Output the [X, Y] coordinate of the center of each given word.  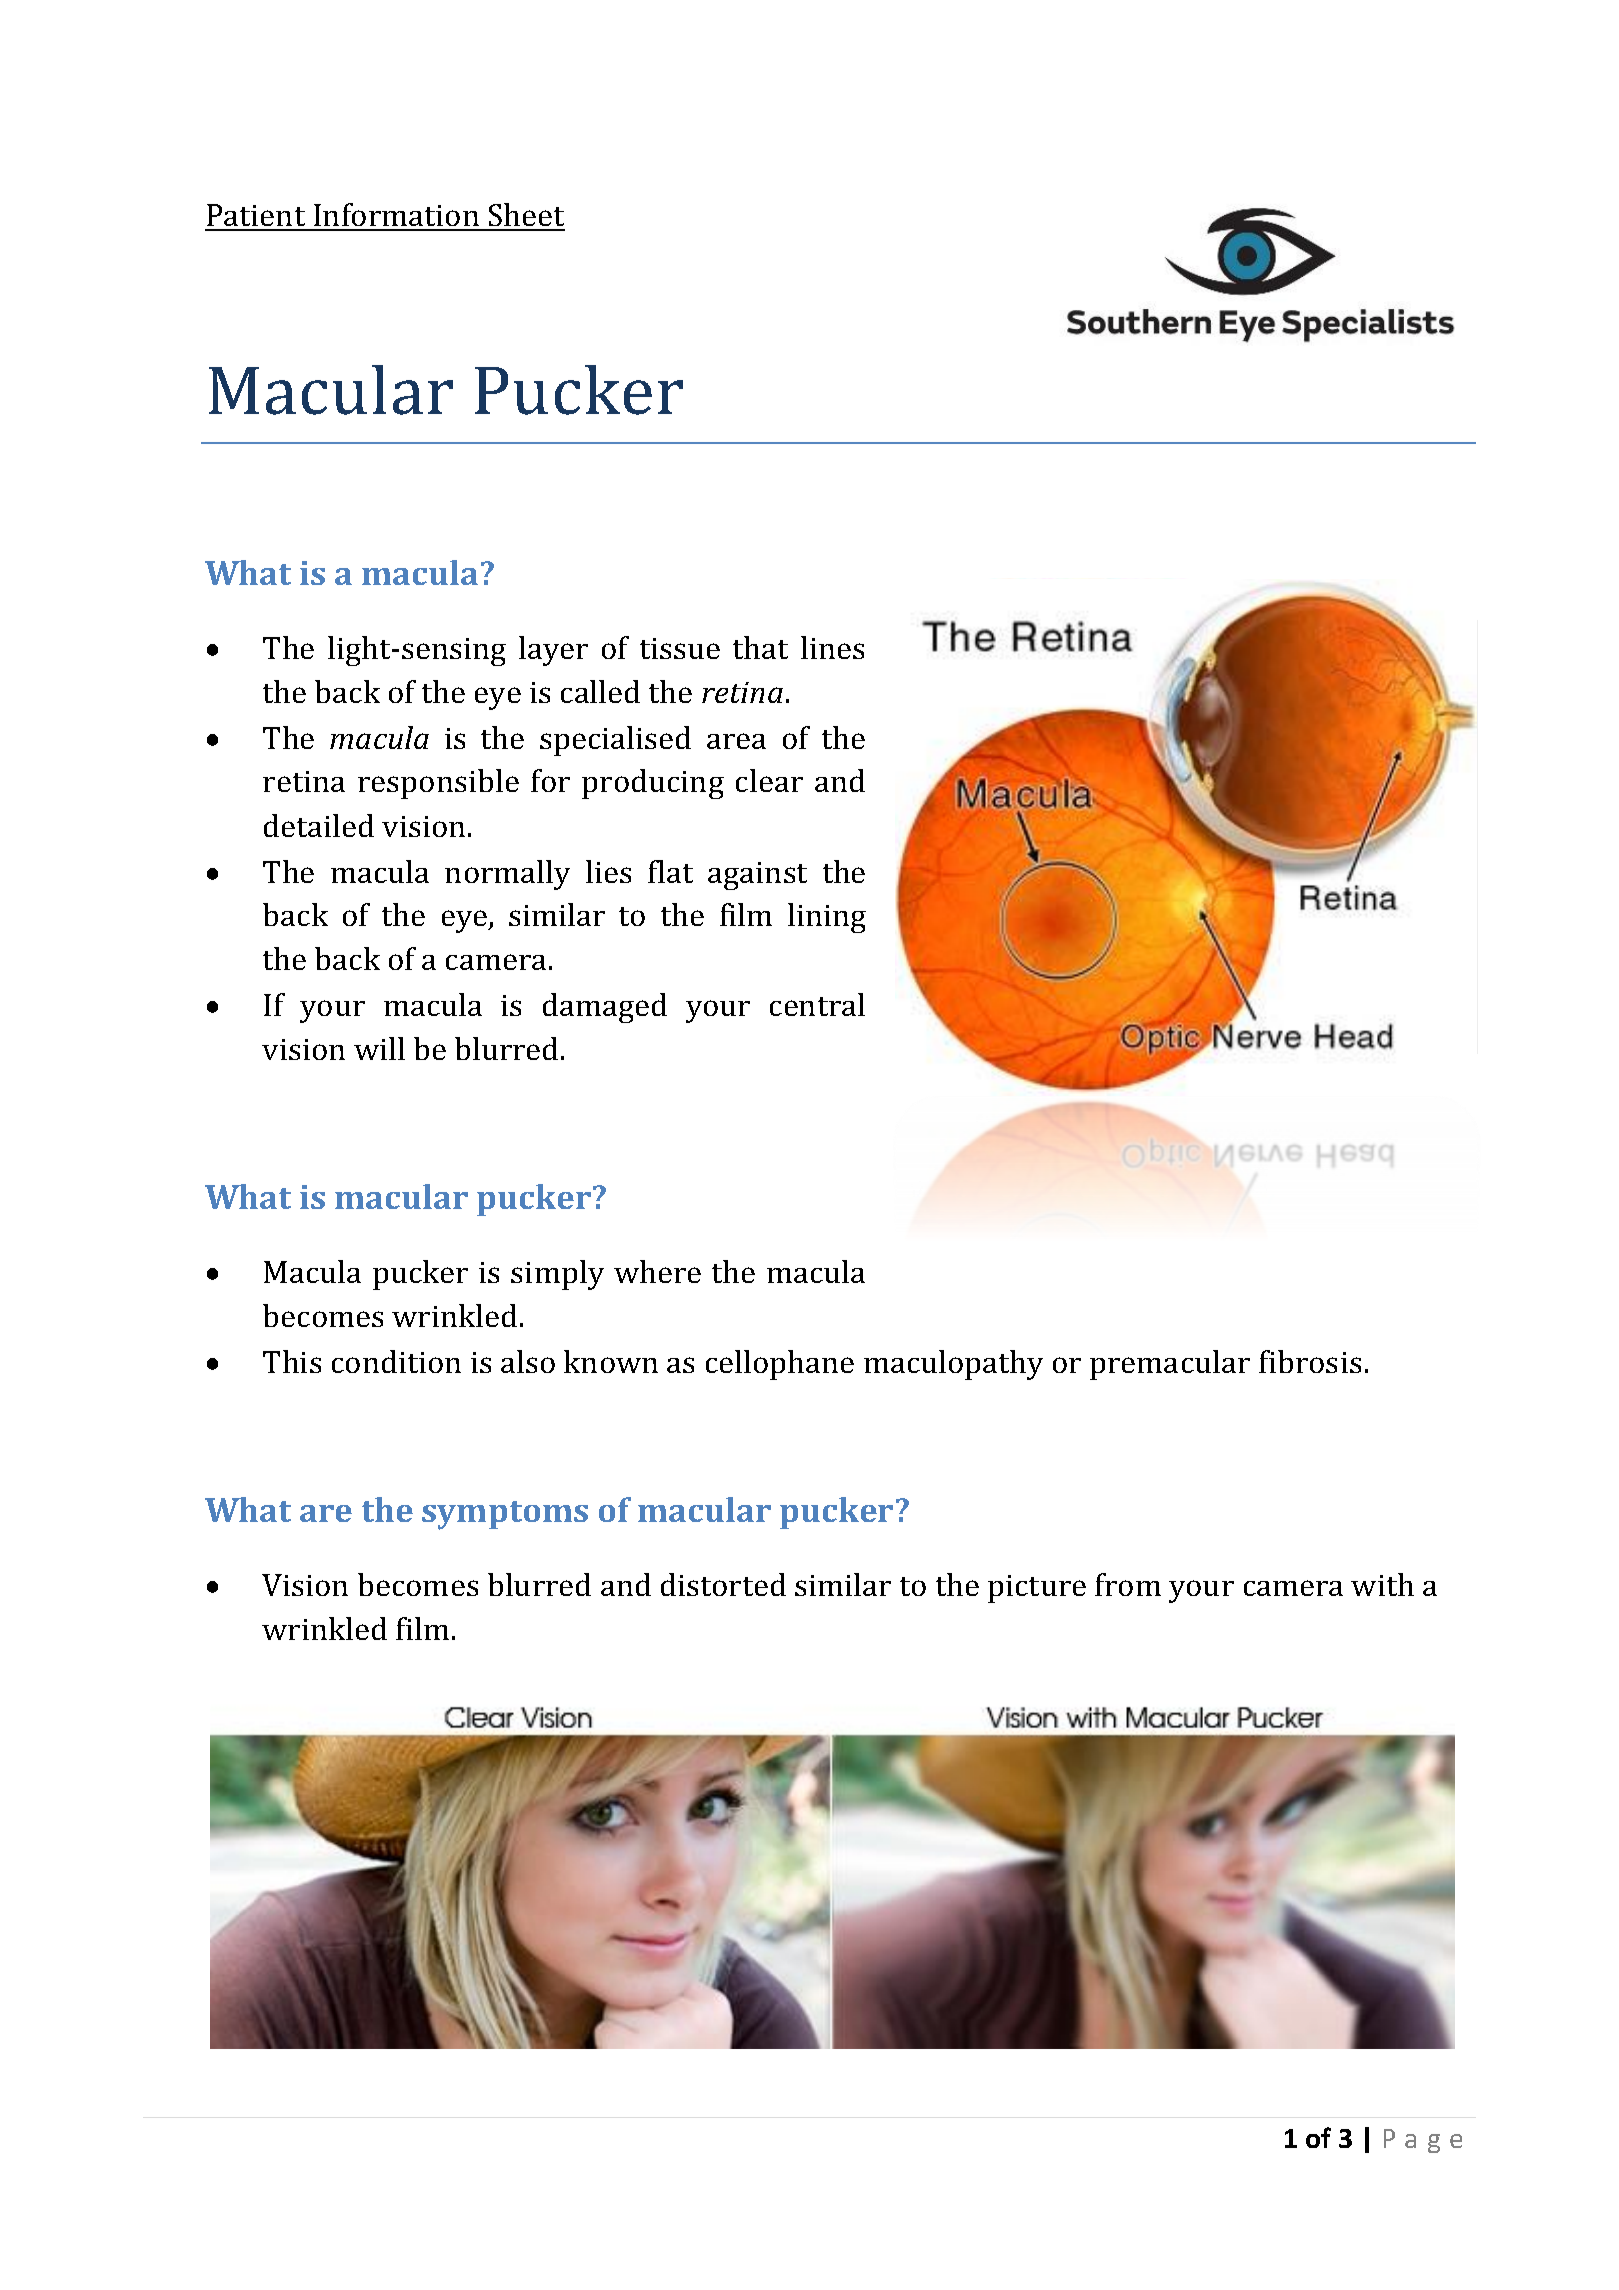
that [760, 647]
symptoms [505, 1515]
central [817, 1004]
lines [832, 647]
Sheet [526, 216]
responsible [438, 784]
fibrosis [1310, 1361]
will [379, 1048]
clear [769, 780]
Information [397, 216]
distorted [723, 1584]
